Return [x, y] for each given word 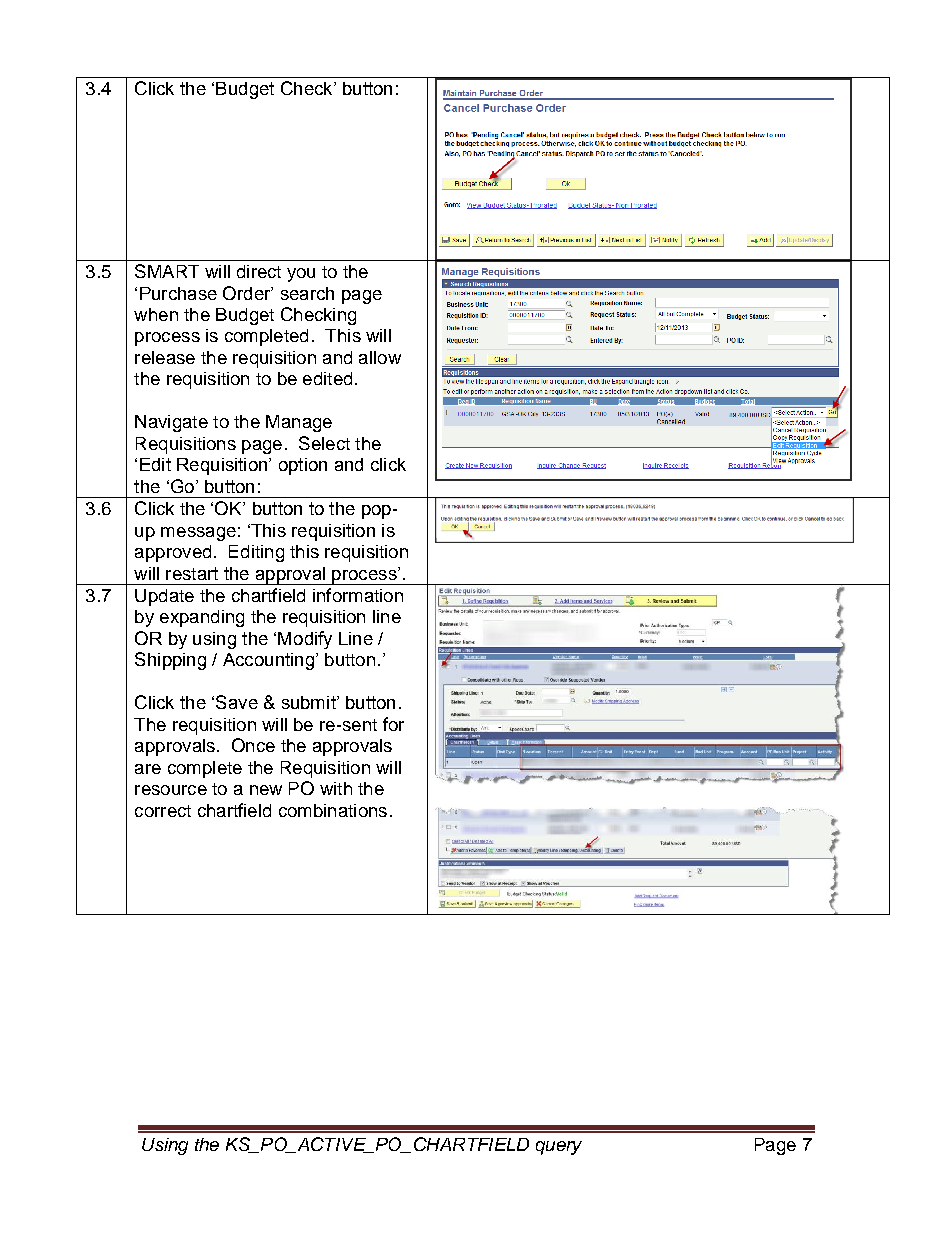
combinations [333, 810]
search [307, 293]
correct [163, 811]
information [358, 595]
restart [192, 573]
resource [171, 790]
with [336, 788]
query [559, 1148]
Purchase [178, 293]
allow [380, 357]
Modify [305, 640]
